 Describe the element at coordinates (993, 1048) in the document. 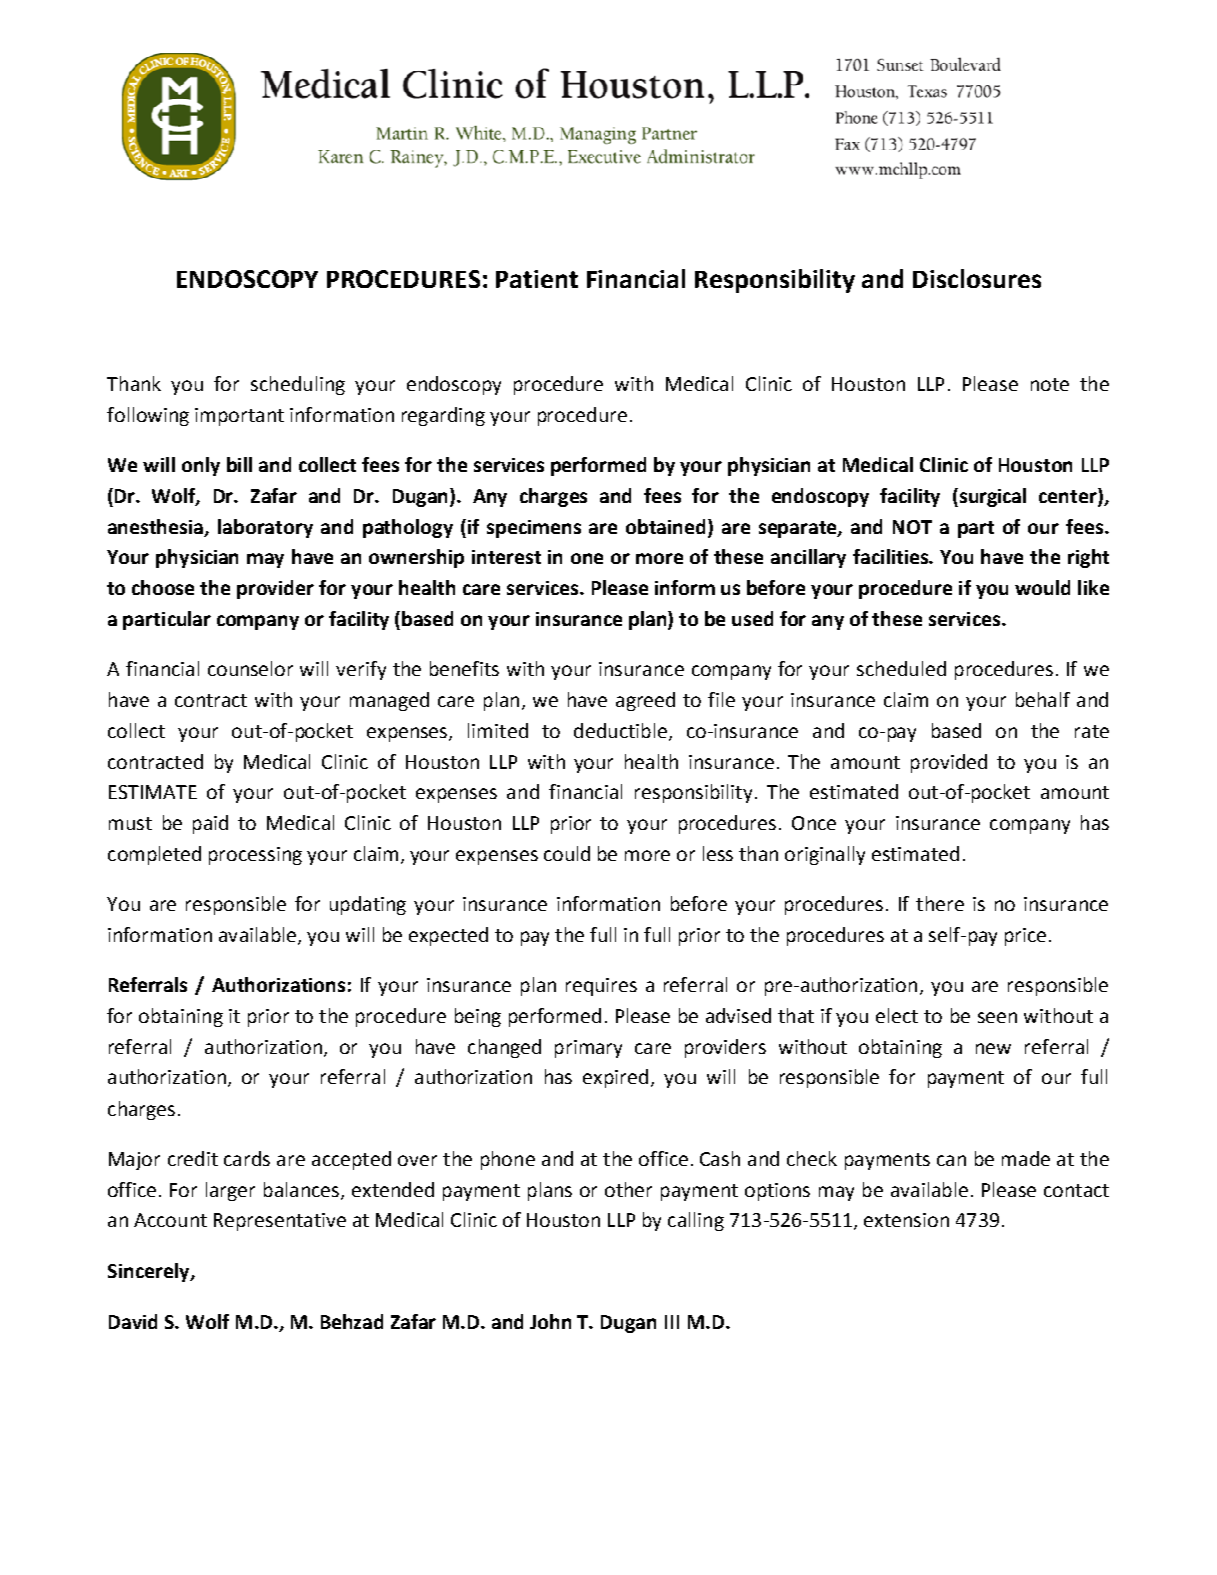

I see `new` at that location.
